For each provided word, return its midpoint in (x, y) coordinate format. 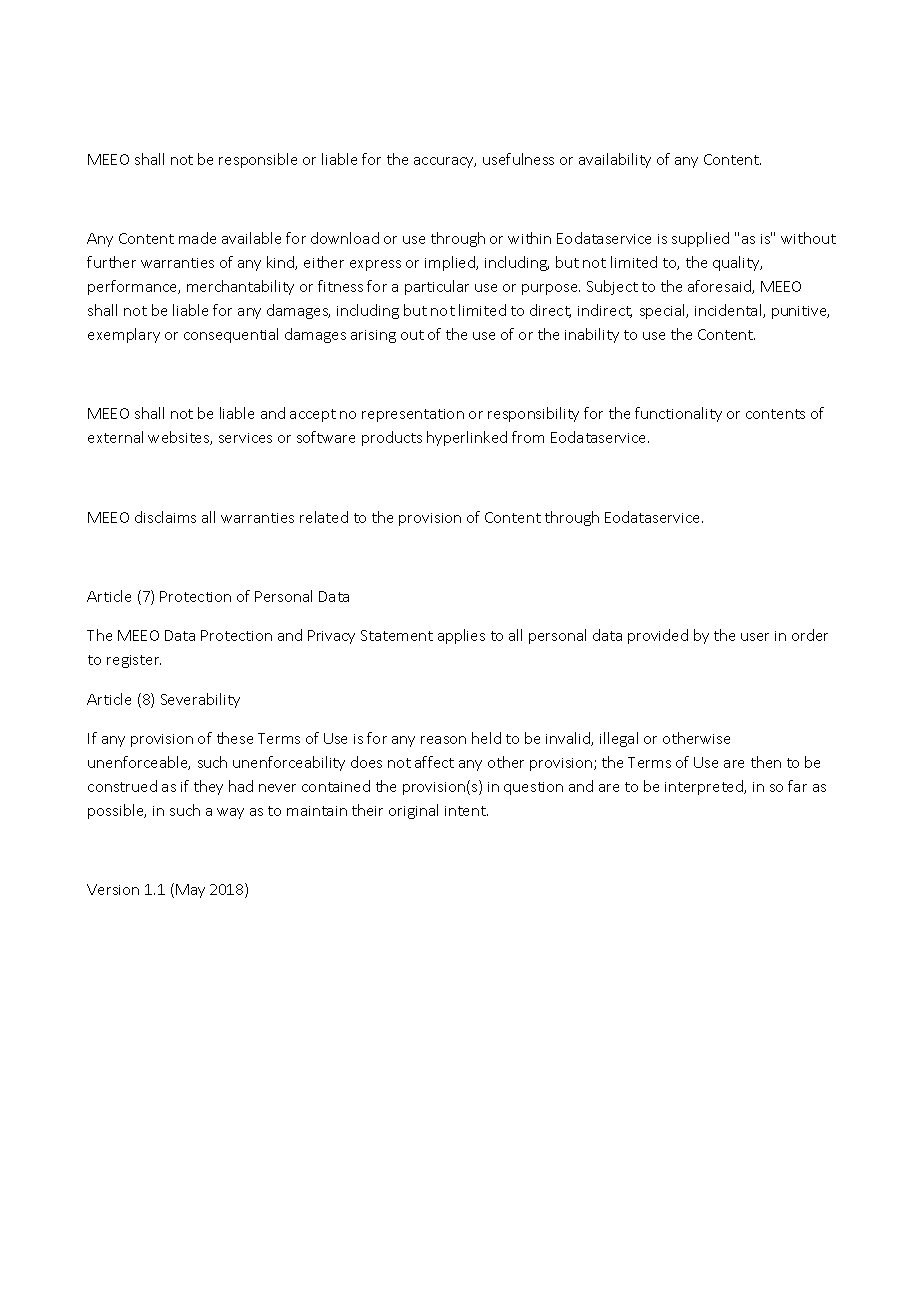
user (755, 637)
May (190, 891)
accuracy (445, 162)
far (797, 786)
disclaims (165, 517)
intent (466, 811)
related (324, 517)
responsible (258, 160)
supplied (700, 239)
